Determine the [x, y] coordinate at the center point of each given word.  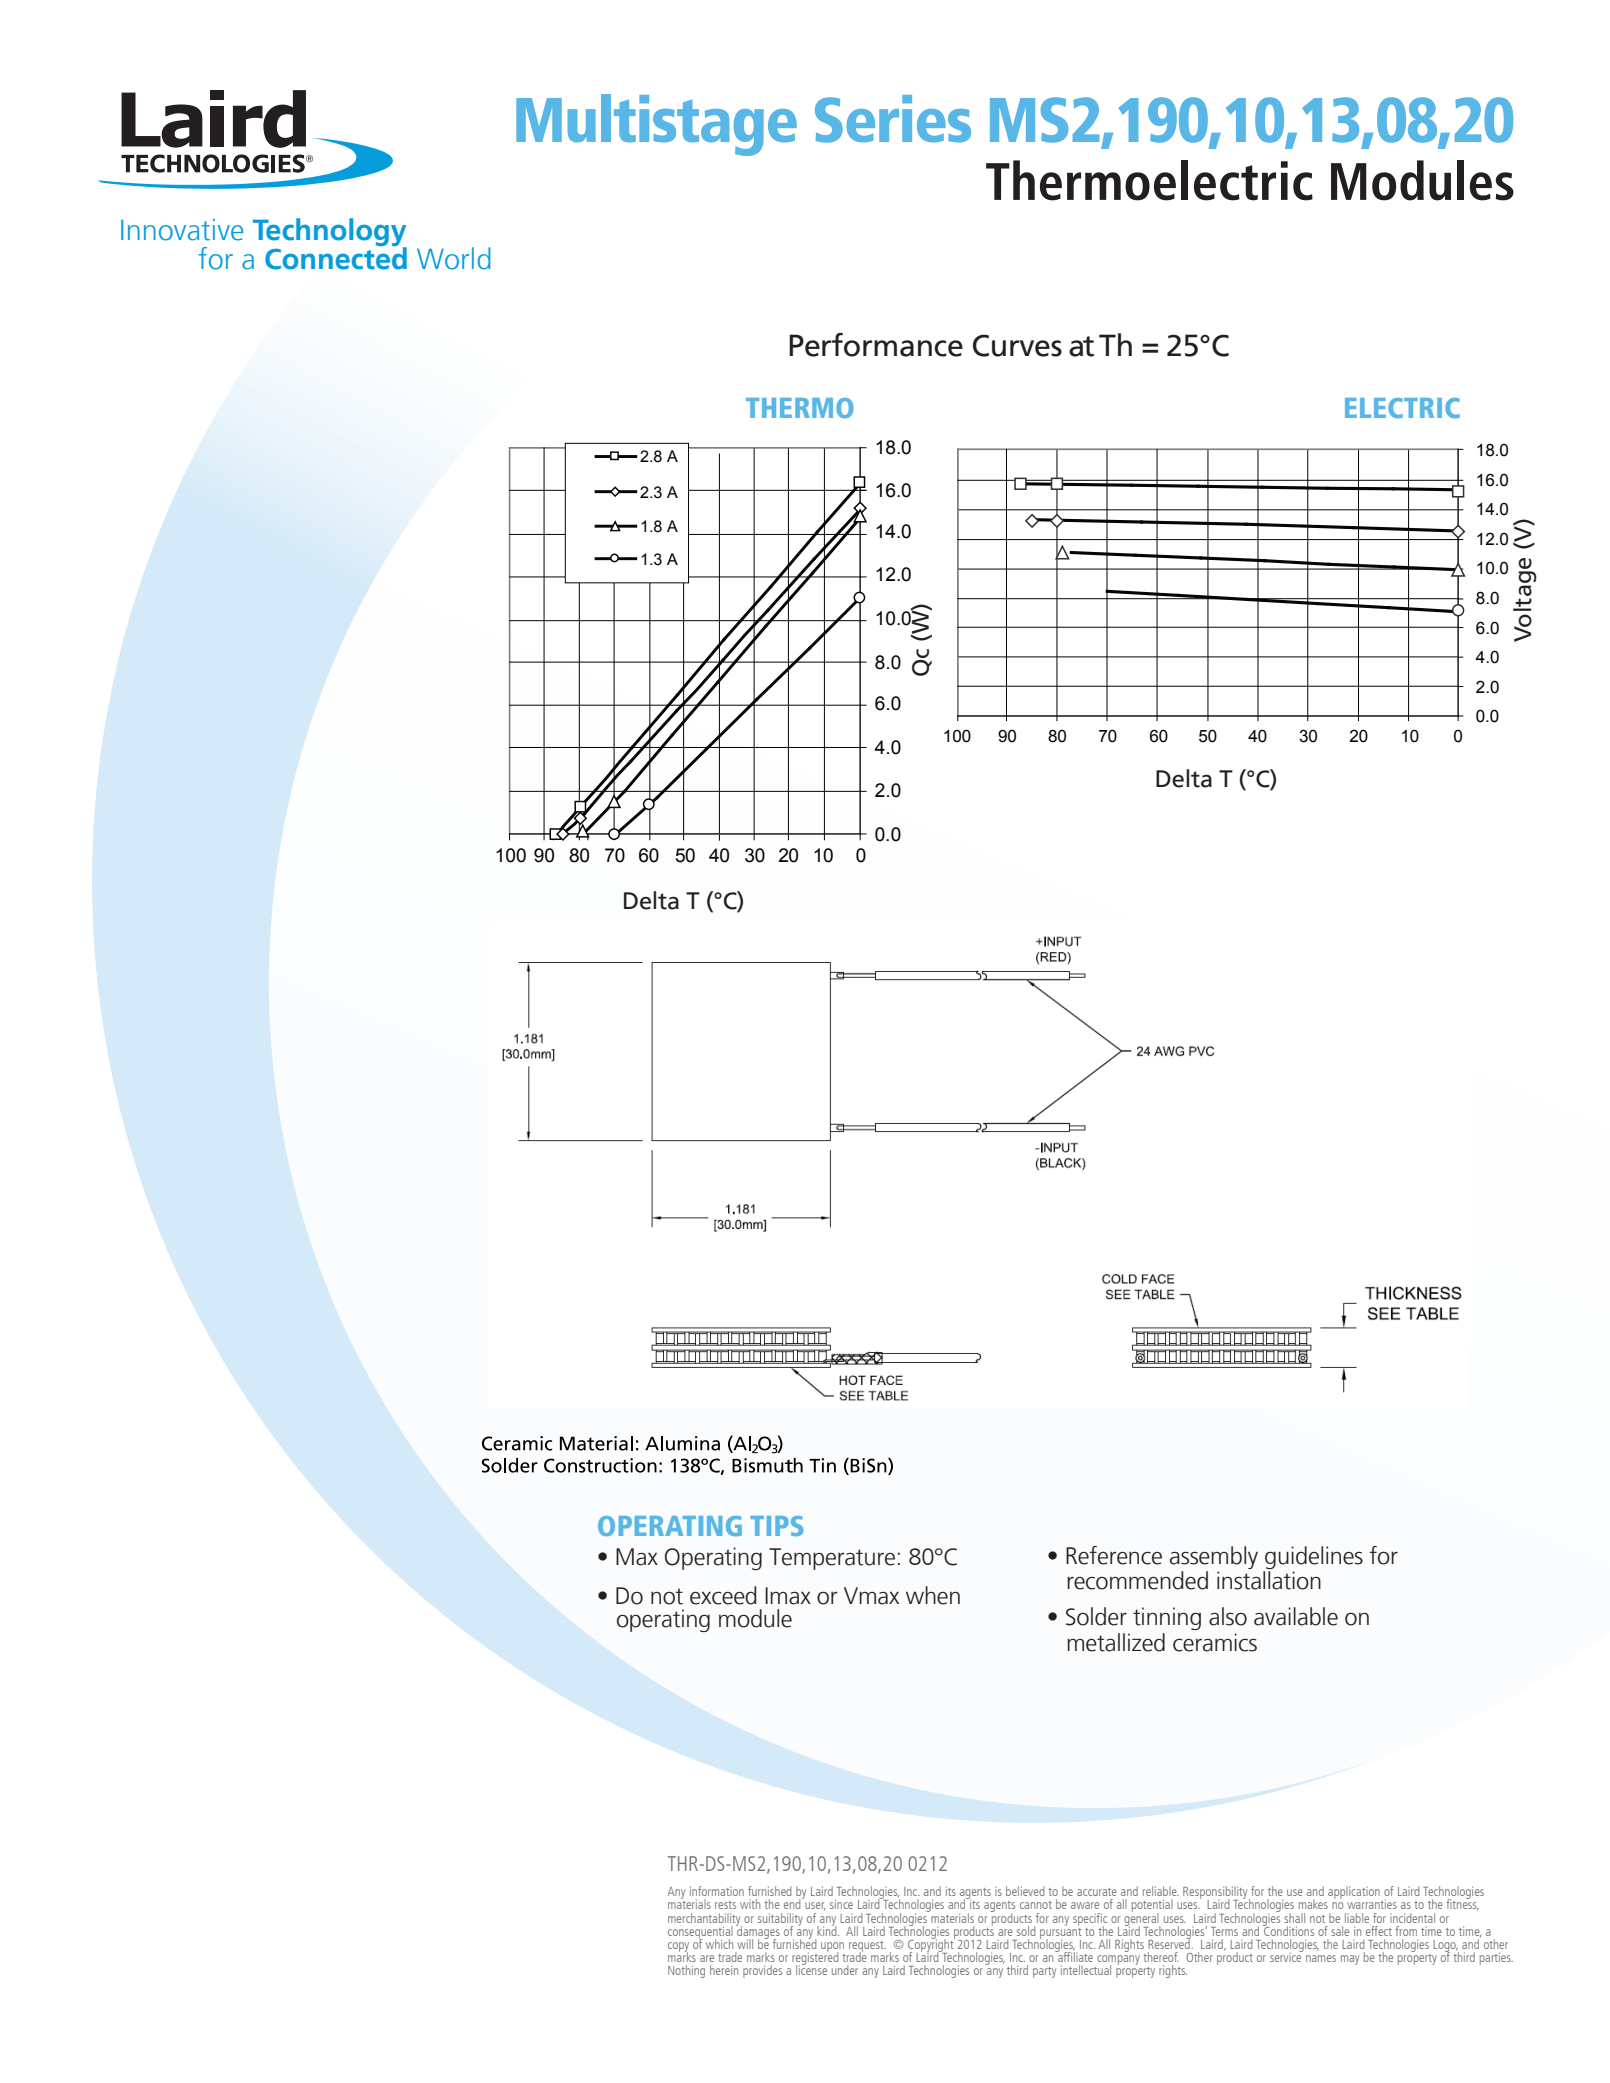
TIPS [777, 1526]
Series [893, 119]
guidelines [1313, 1559]
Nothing [686, 1971]
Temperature [832, 1559]
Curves [1017, 345]
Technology [330, 233]
